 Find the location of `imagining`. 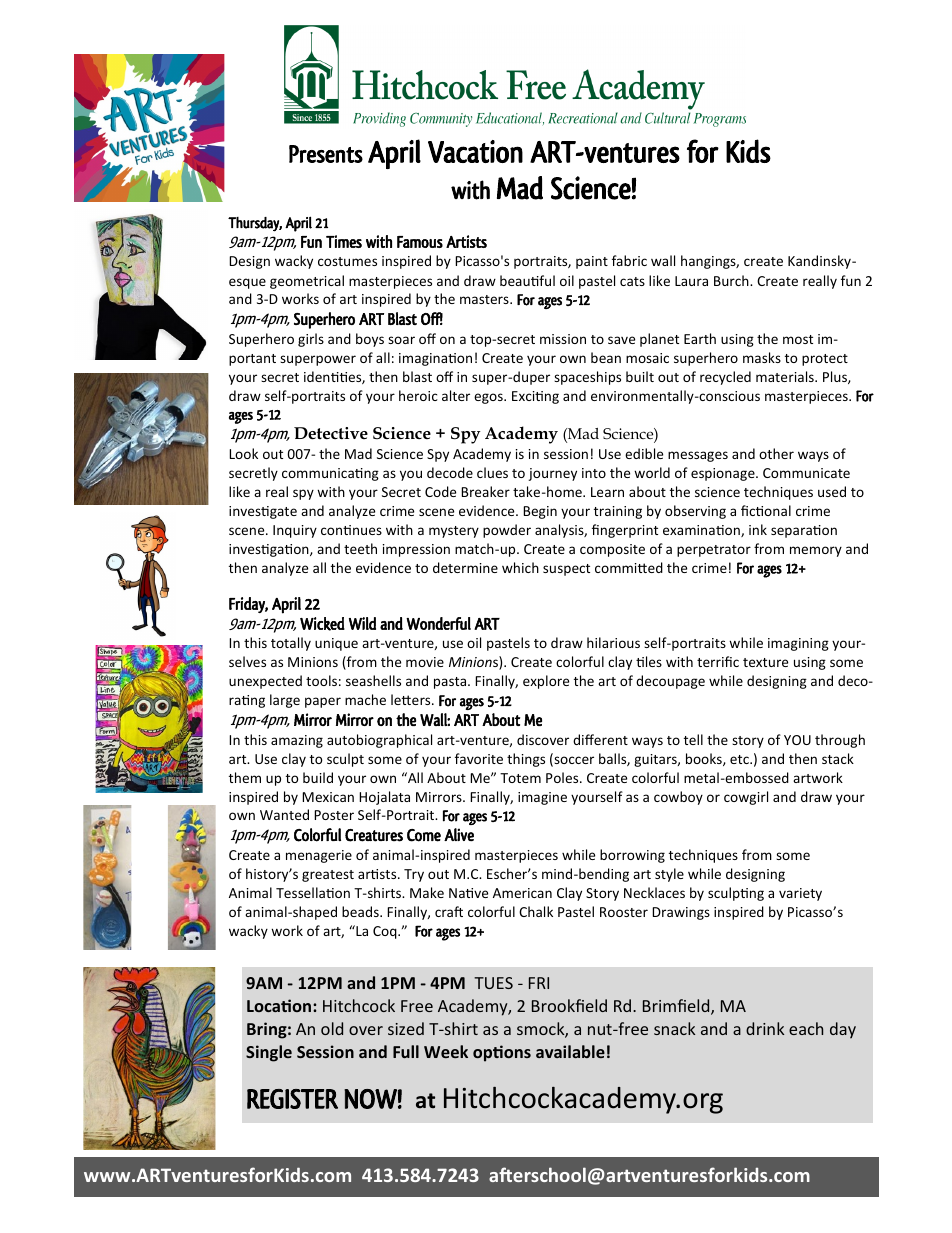

imagining is located at coordinates (798, 644).
